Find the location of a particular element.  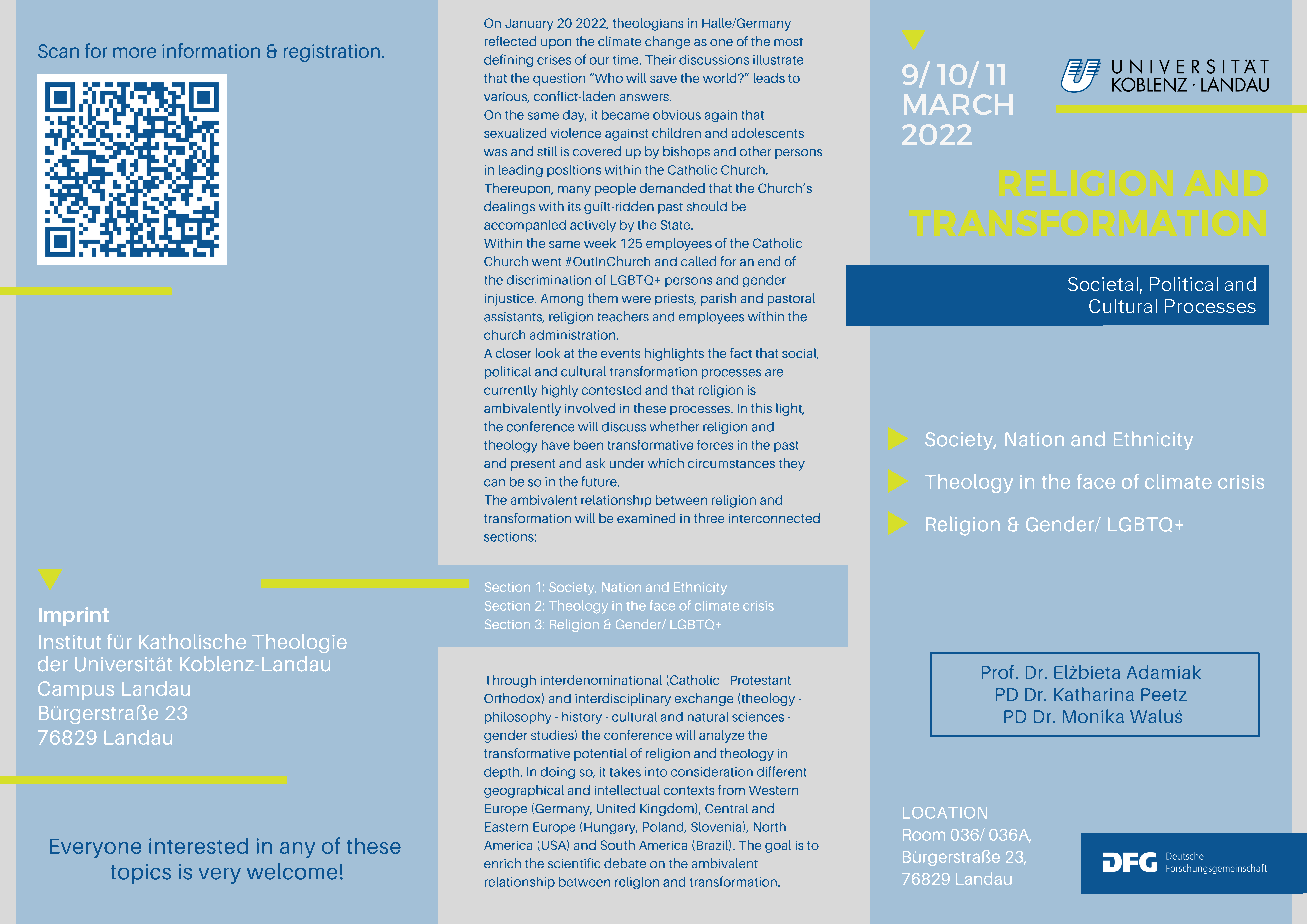

present is located at coordinates (533, 465).
